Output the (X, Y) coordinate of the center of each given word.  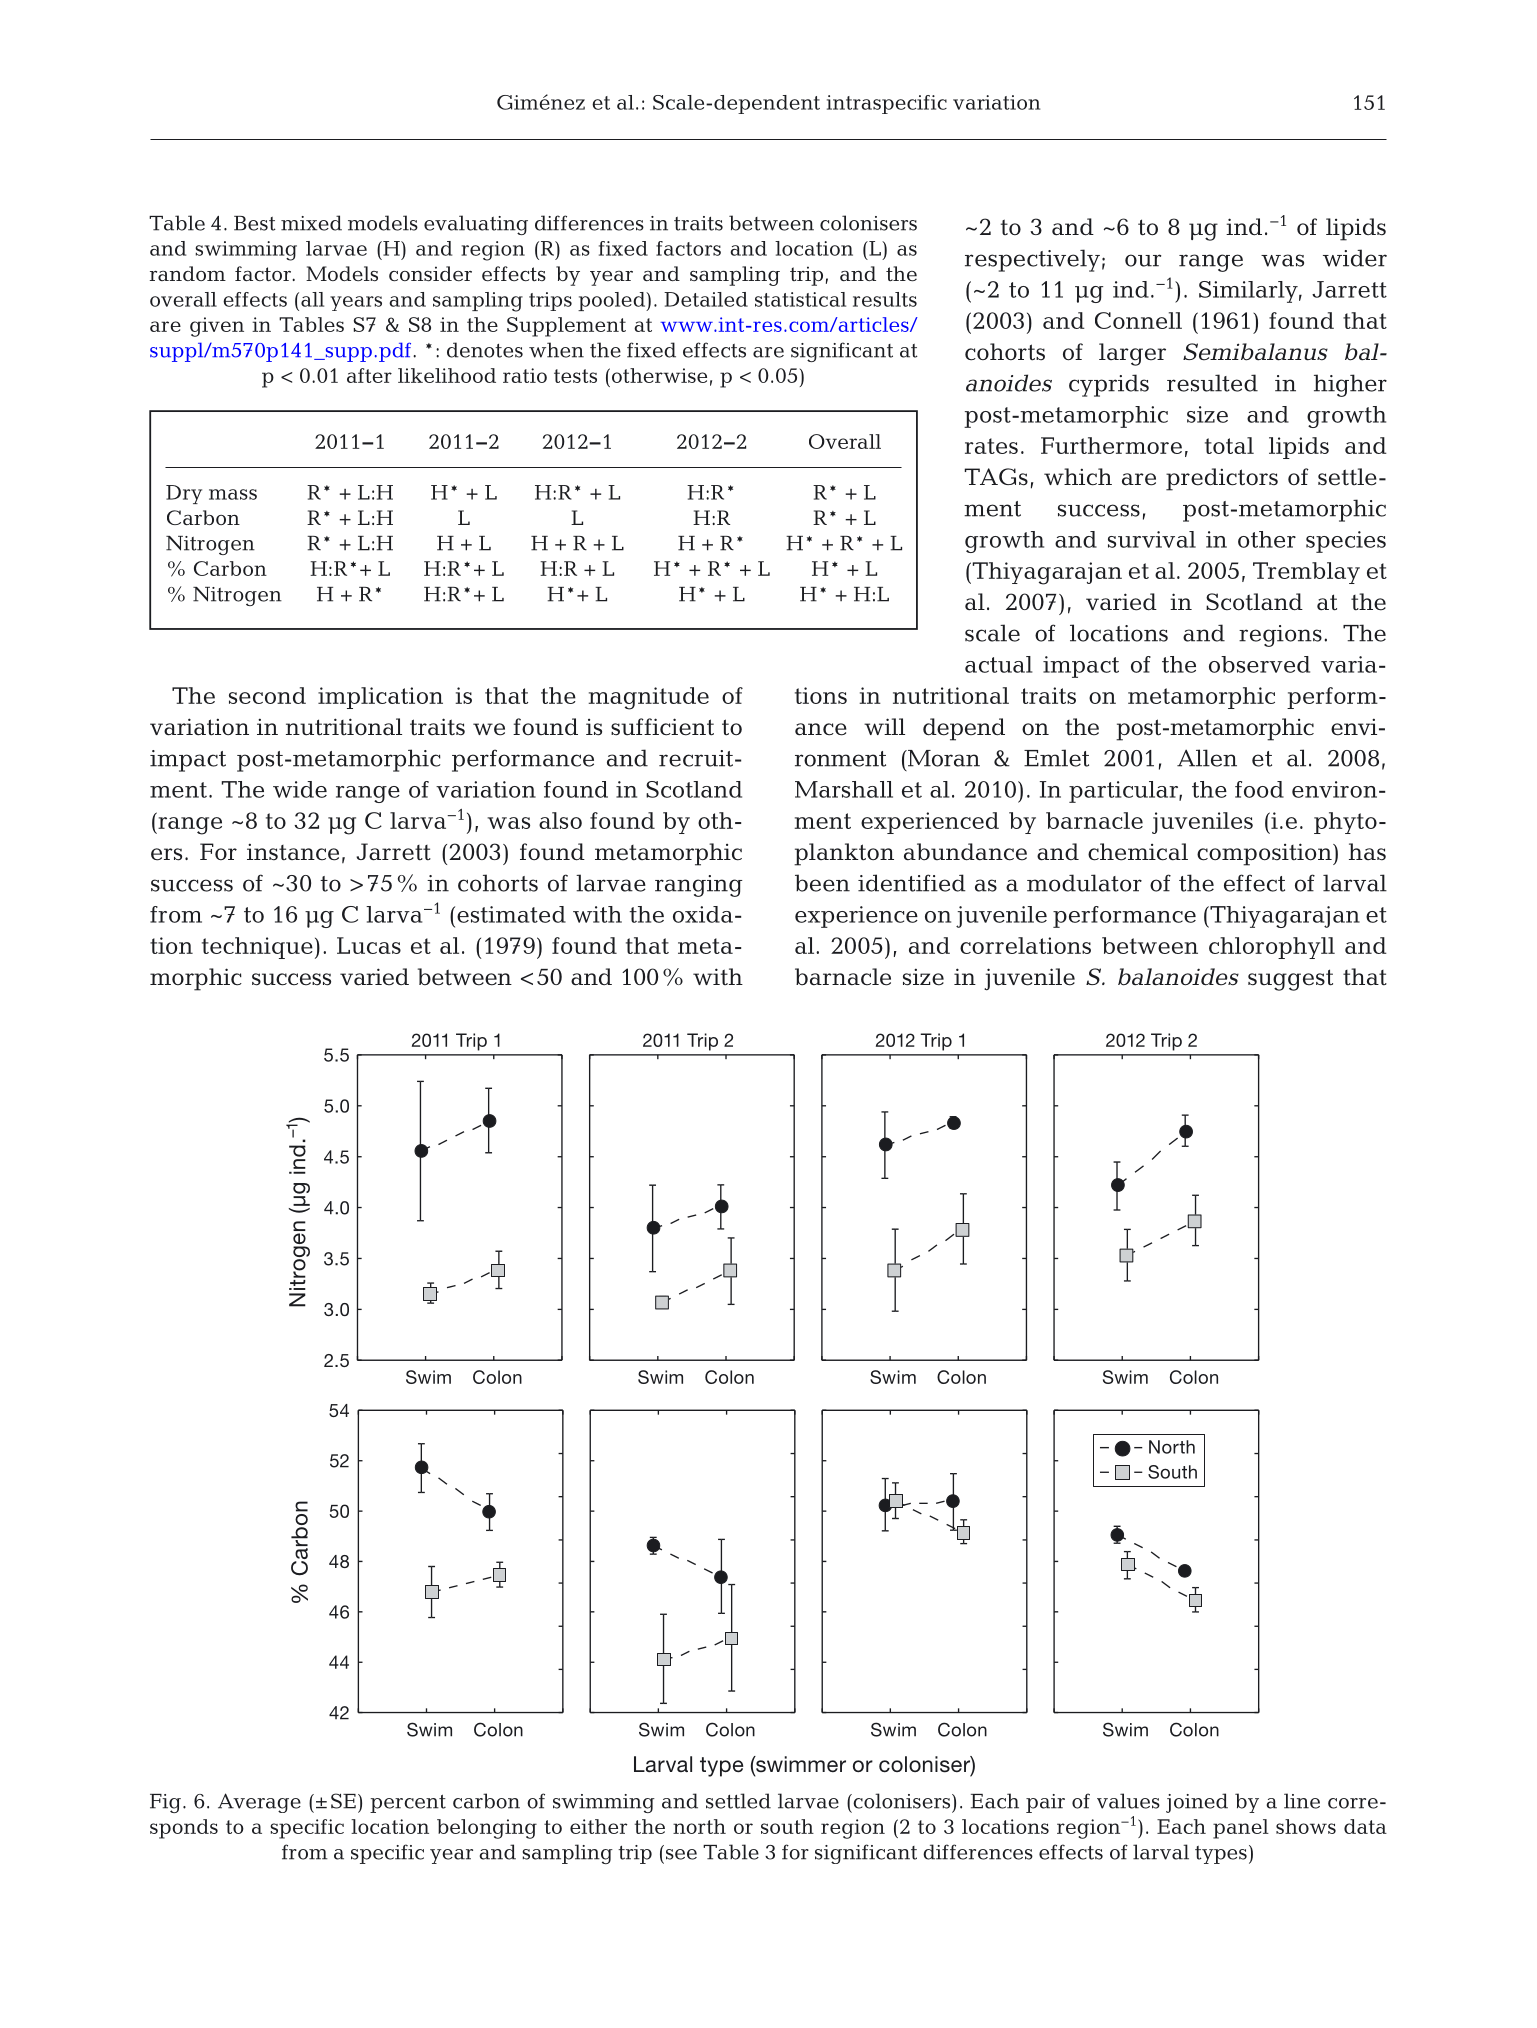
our (1143, 260)
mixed (311, 223)
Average (259, 1803)
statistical (800, 299)
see (681, 1854)
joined (1197, 1803)
